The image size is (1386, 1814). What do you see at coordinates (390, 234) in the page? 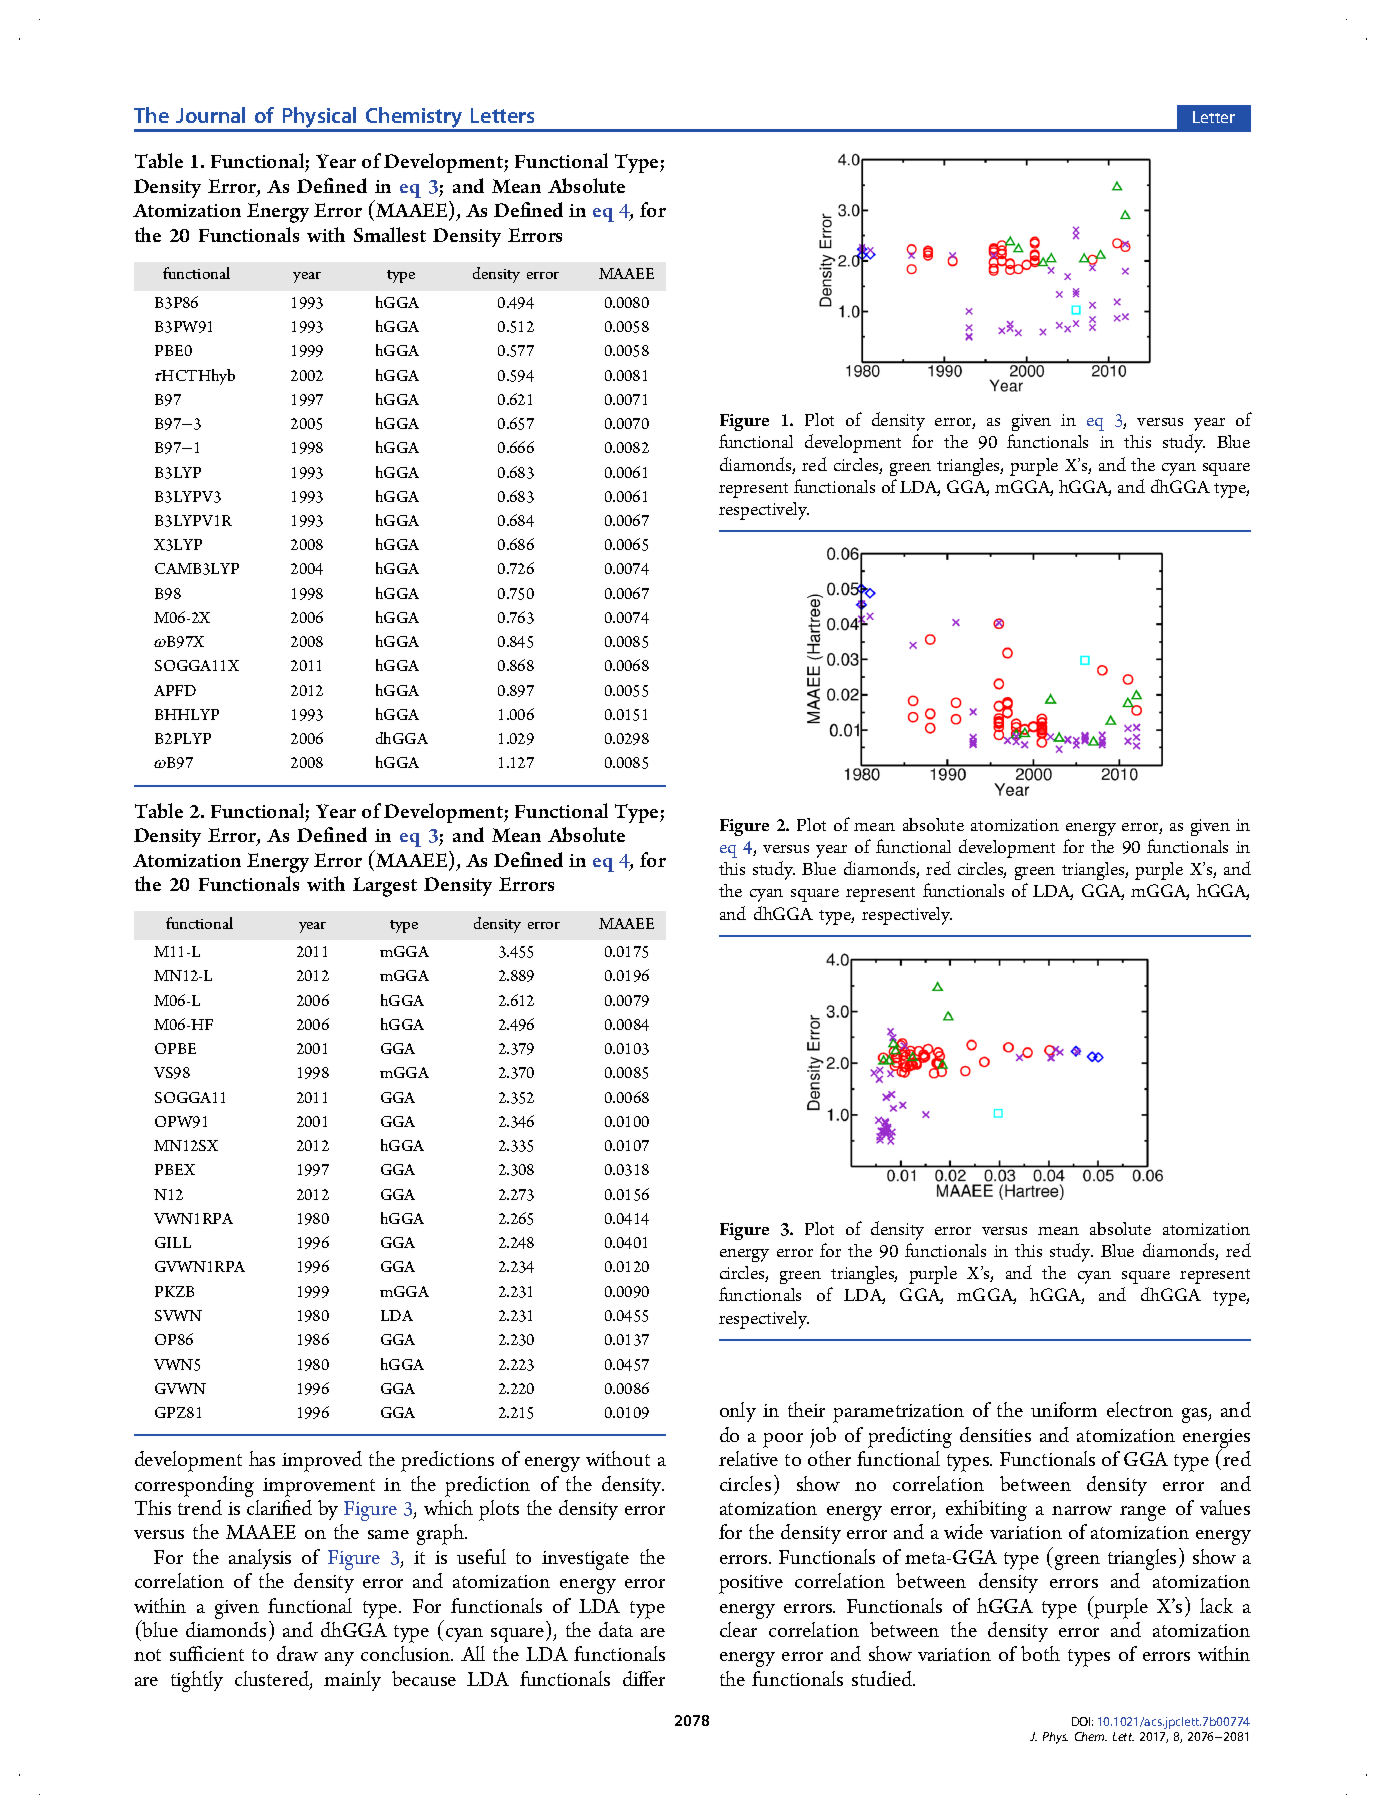
I see `Smallest` at bounding box center [390, 234].
